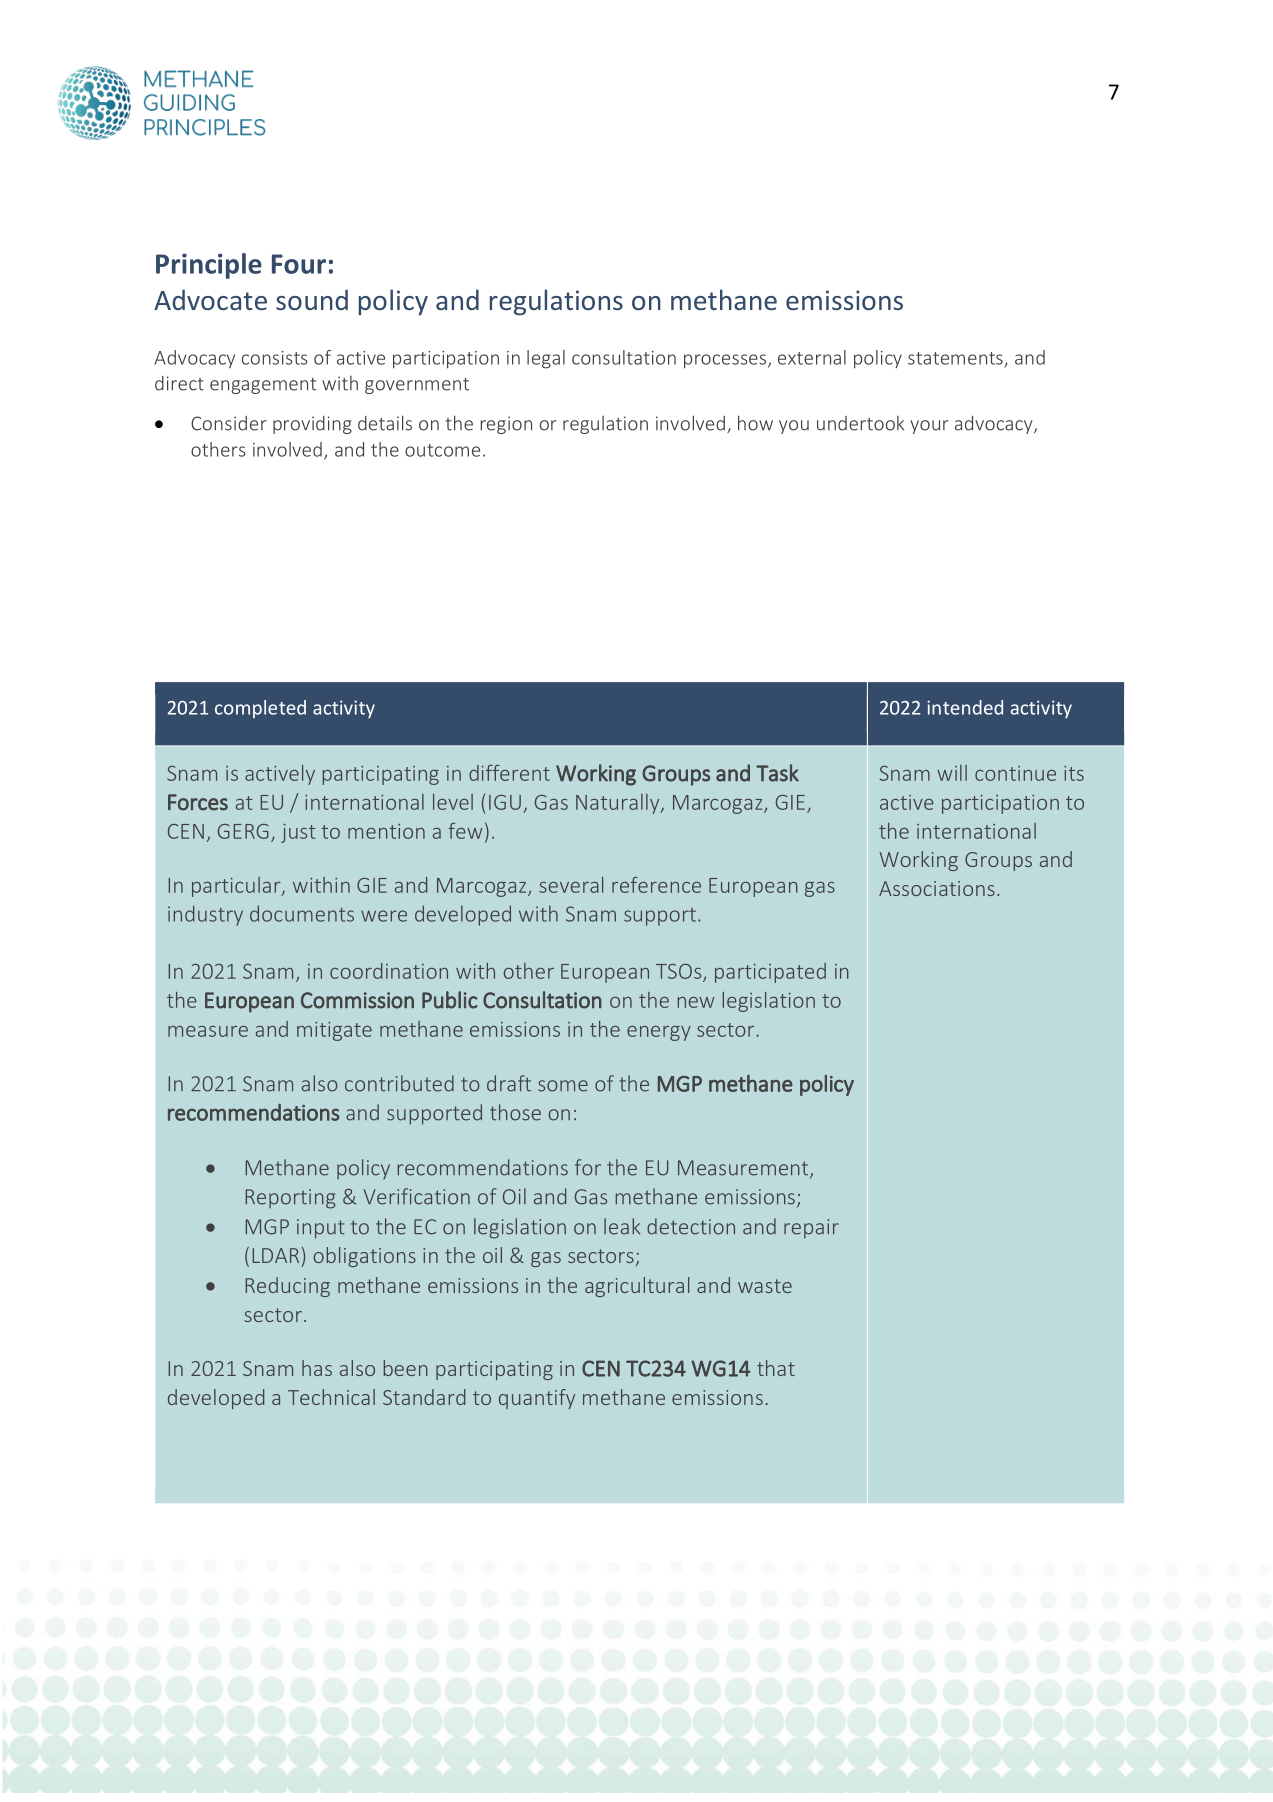  I want to click on energy, so click(659, 1033).
